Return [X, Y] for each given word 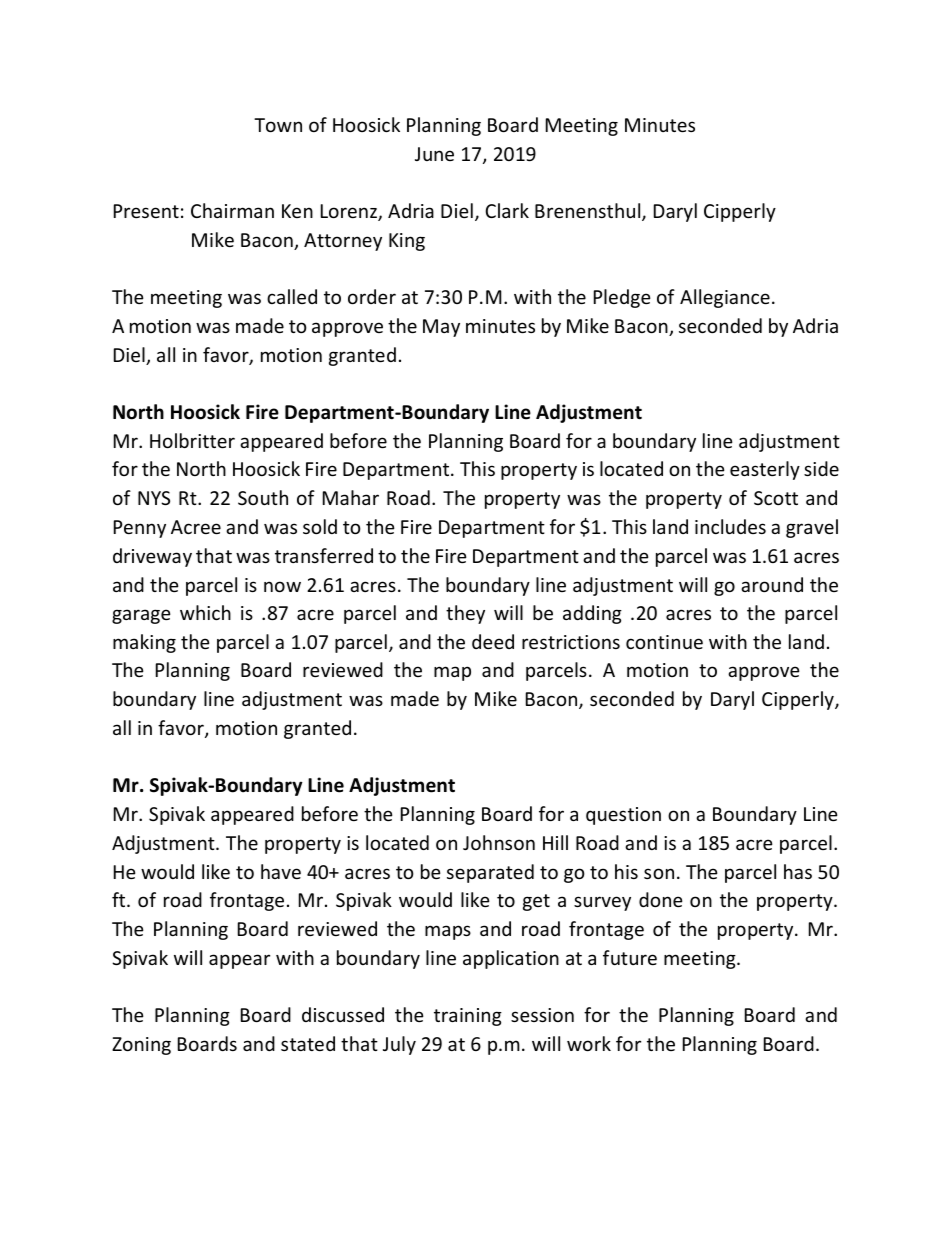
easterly [765, 470]
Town [278, 125]
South [263, 497]
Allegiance [725, 298]
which [205, 612]
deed [493, 641]
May [441, 328]
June [434, 154]
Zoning [141, 1046]
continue [664, 642]
